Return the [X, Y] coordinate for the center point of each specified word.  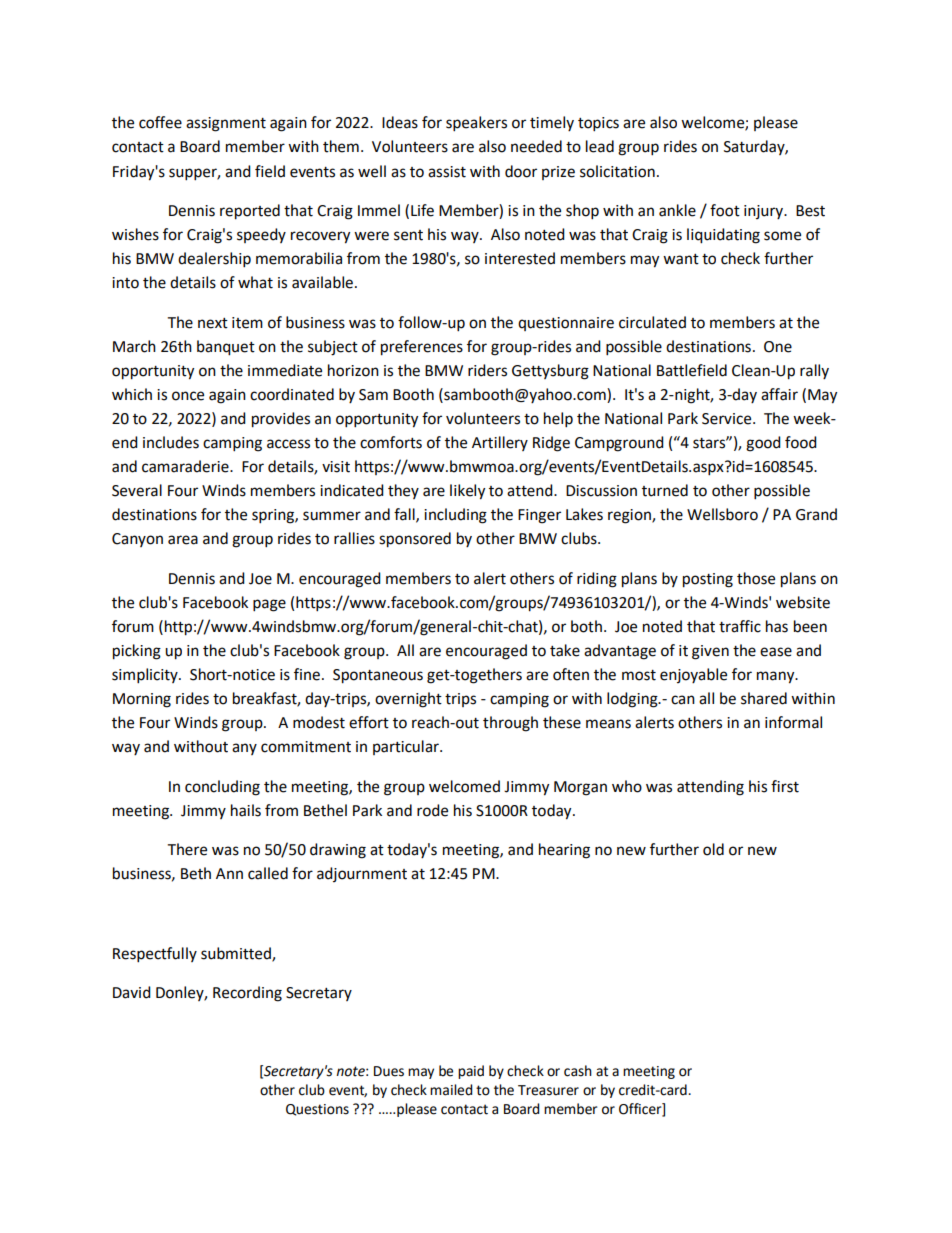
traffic [740, 626]
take [565, 650]
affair [779, 394]
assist [447, 172]
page [269, 605]
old [713, 849]
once [188, 396]
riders [487, 370]
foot [725, 210]
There [187, 849]
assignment [226, 124]
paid [471, 1072]
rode [432, 810]
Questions [317, 1110]
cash [578, 1071]
